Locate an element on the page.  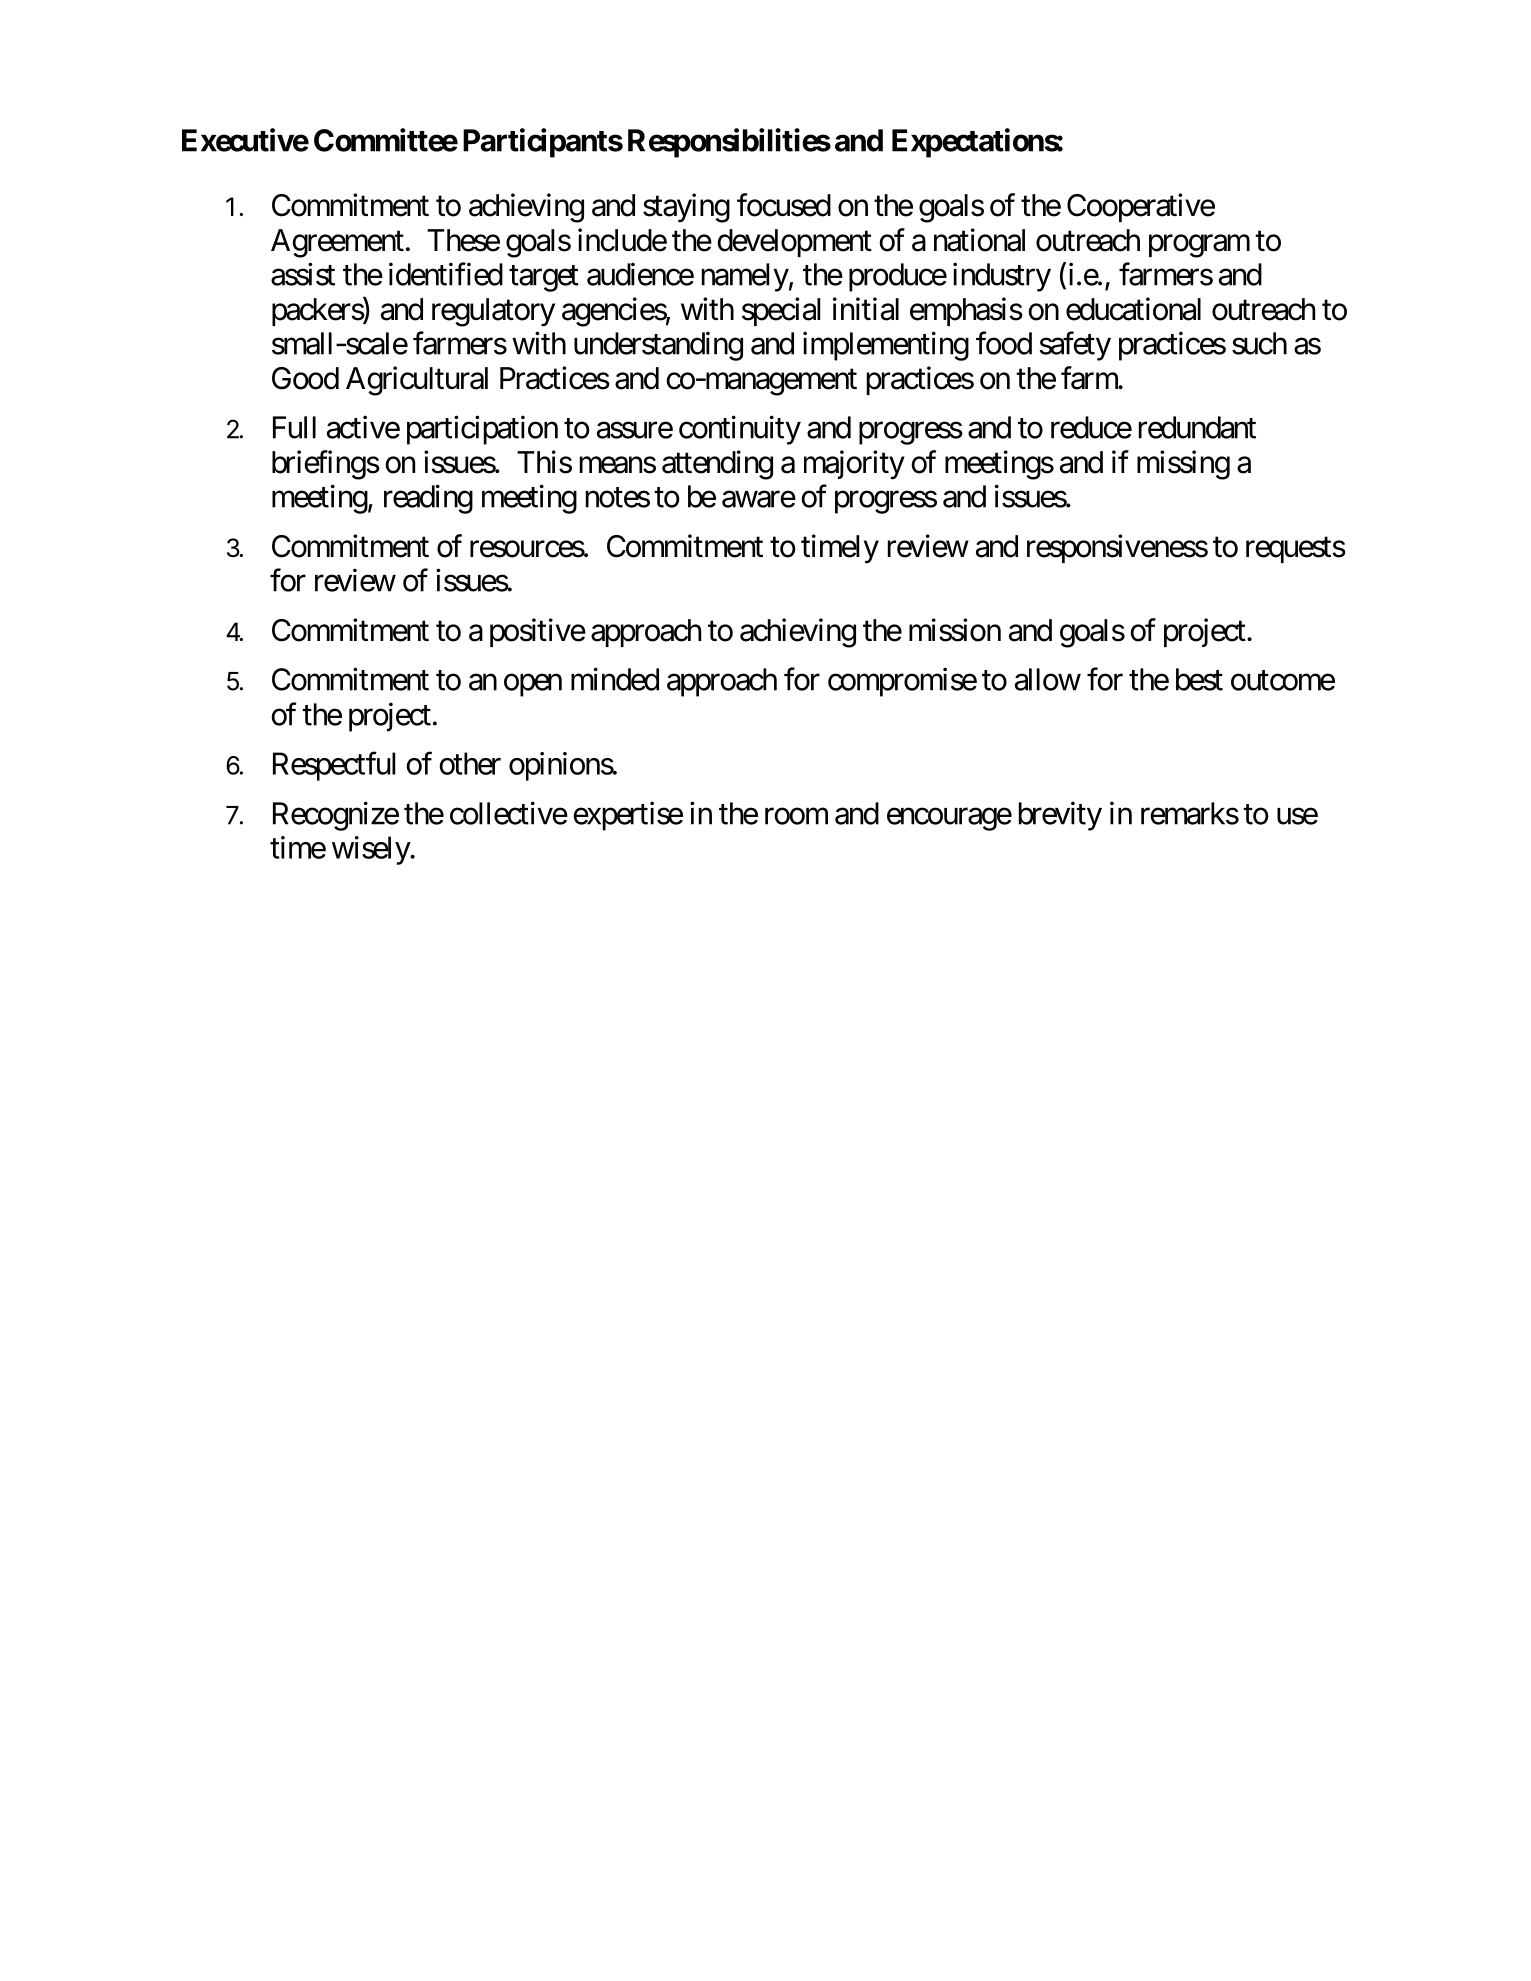
open is located at coordinates (533, 685).
